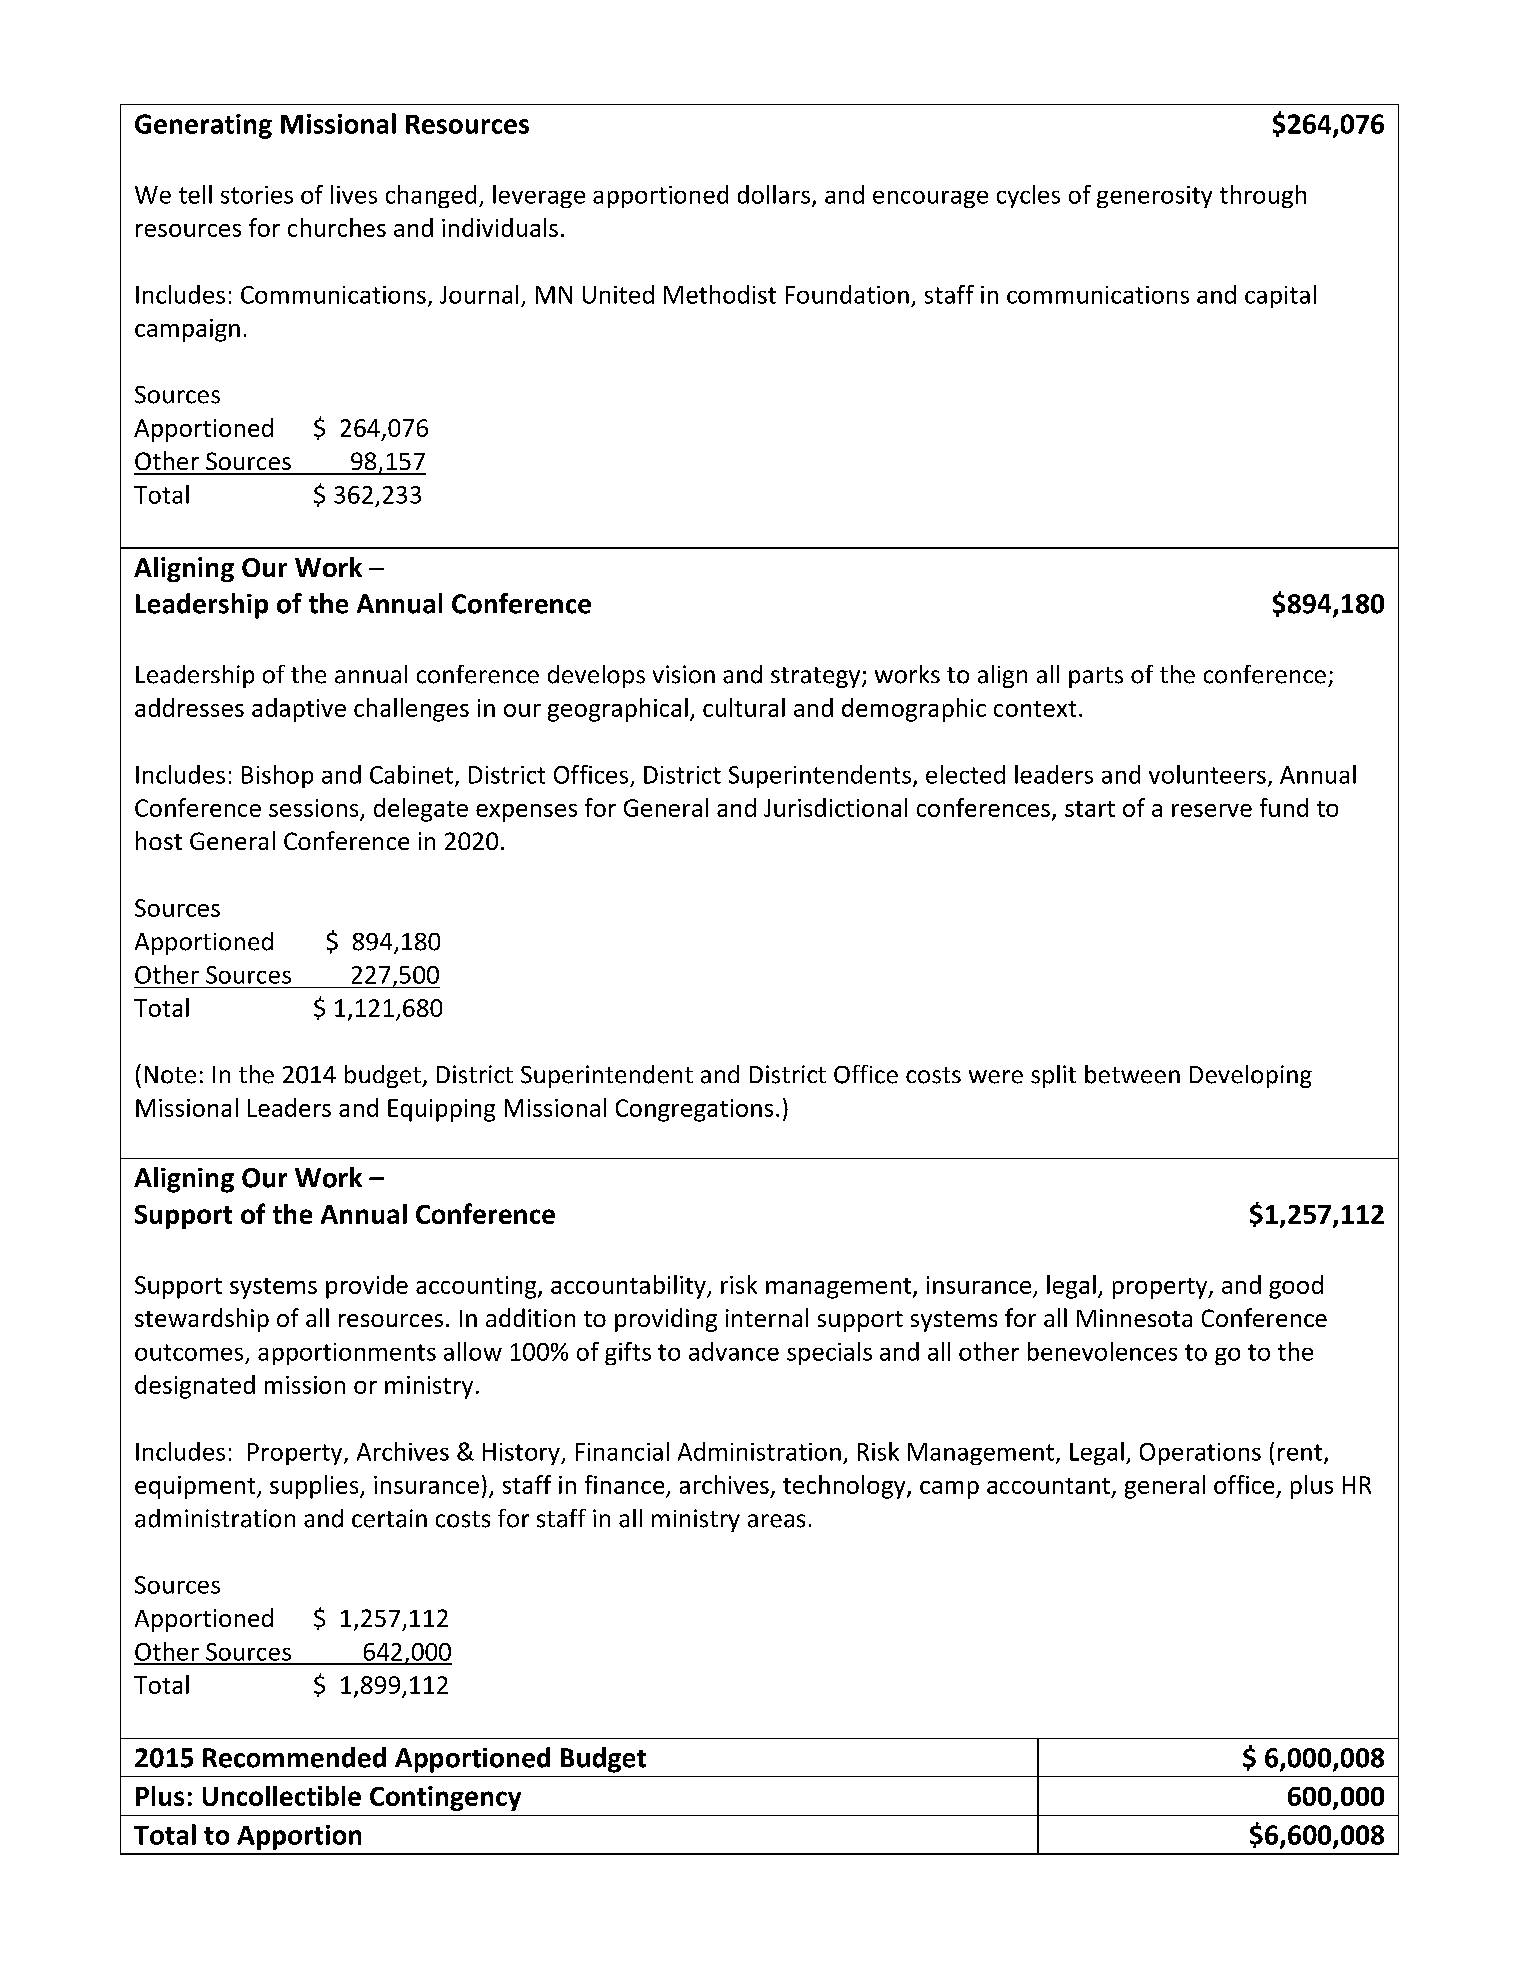 Image resolution: width=1519 pixels, height=1966 pixels. What do you see at coordinates (445, 1798) in the screenshot?
I see `Contingency` at bounding box center [445, 1798].
